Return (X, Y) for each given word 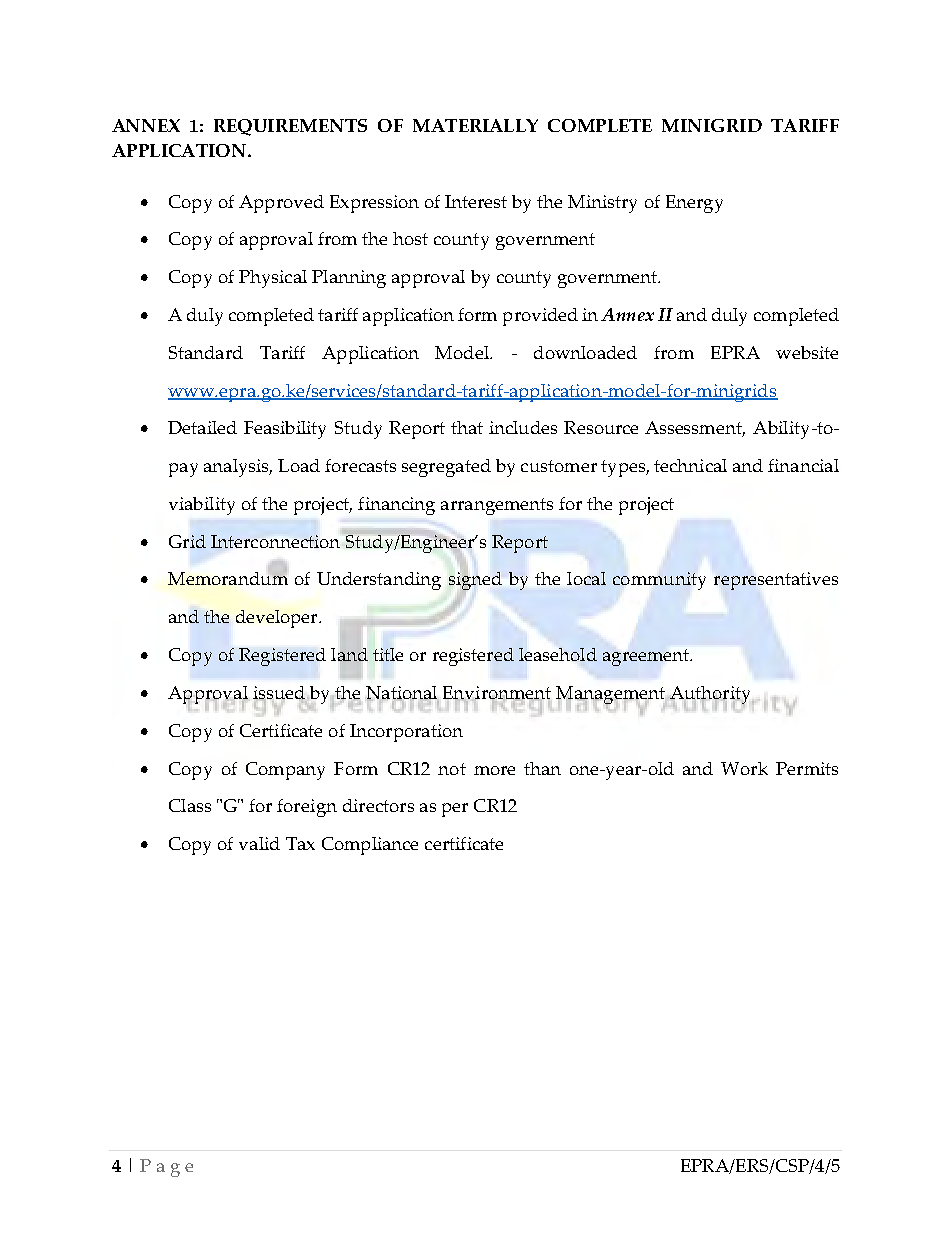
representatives (776, 581)
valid (259, 843)
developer (278, 619)
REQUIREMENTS (290, 127)
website (807, 352)
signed (475, 581)
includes (523, 427)
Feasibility (285, 430)
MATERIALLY (475, 125)
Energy (694, 204)
